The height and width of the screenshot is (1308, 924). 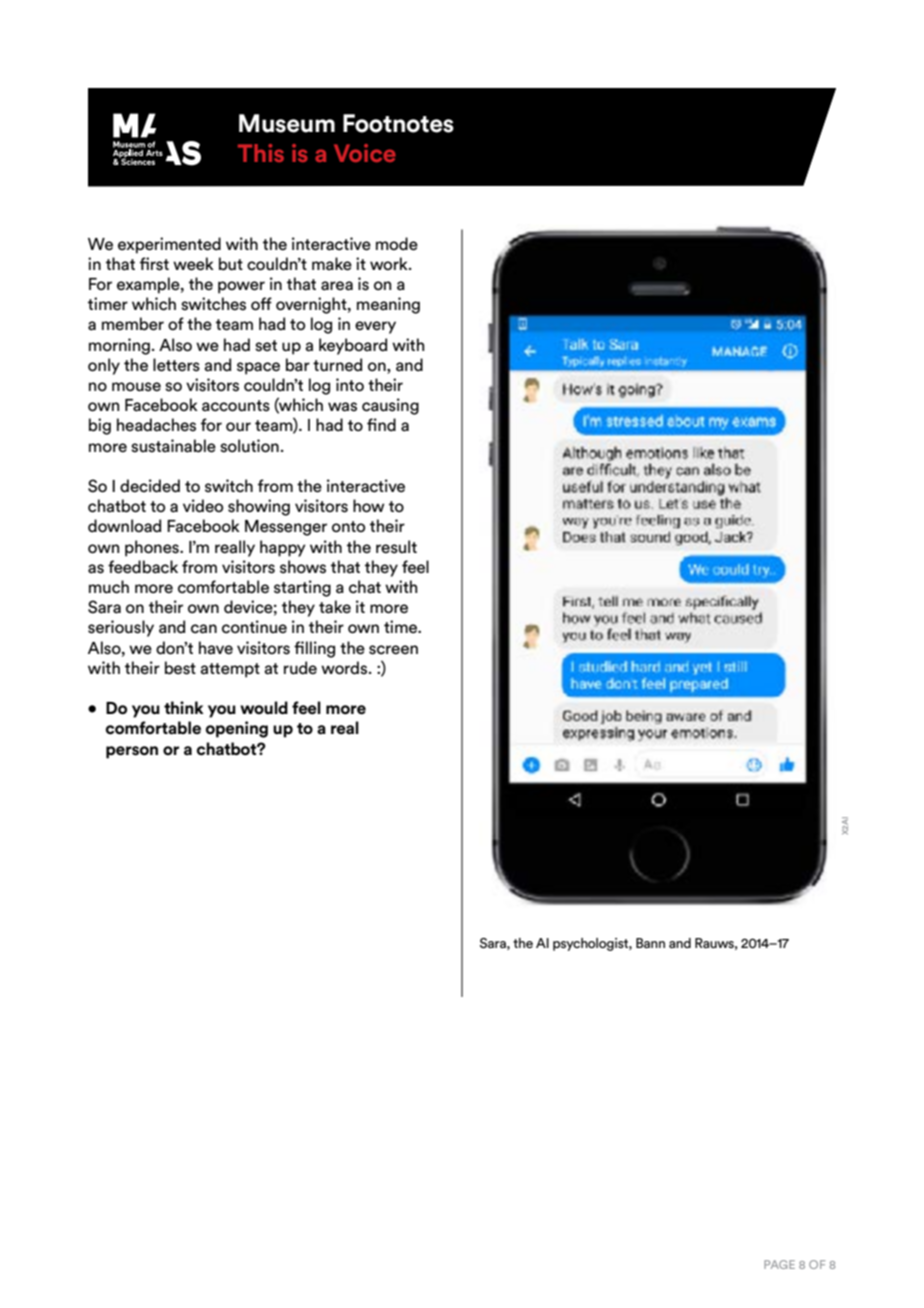 What do you see at coordinates (237, 729) in the screenshot?
I see `opening` at bounding box center [237, 729].
